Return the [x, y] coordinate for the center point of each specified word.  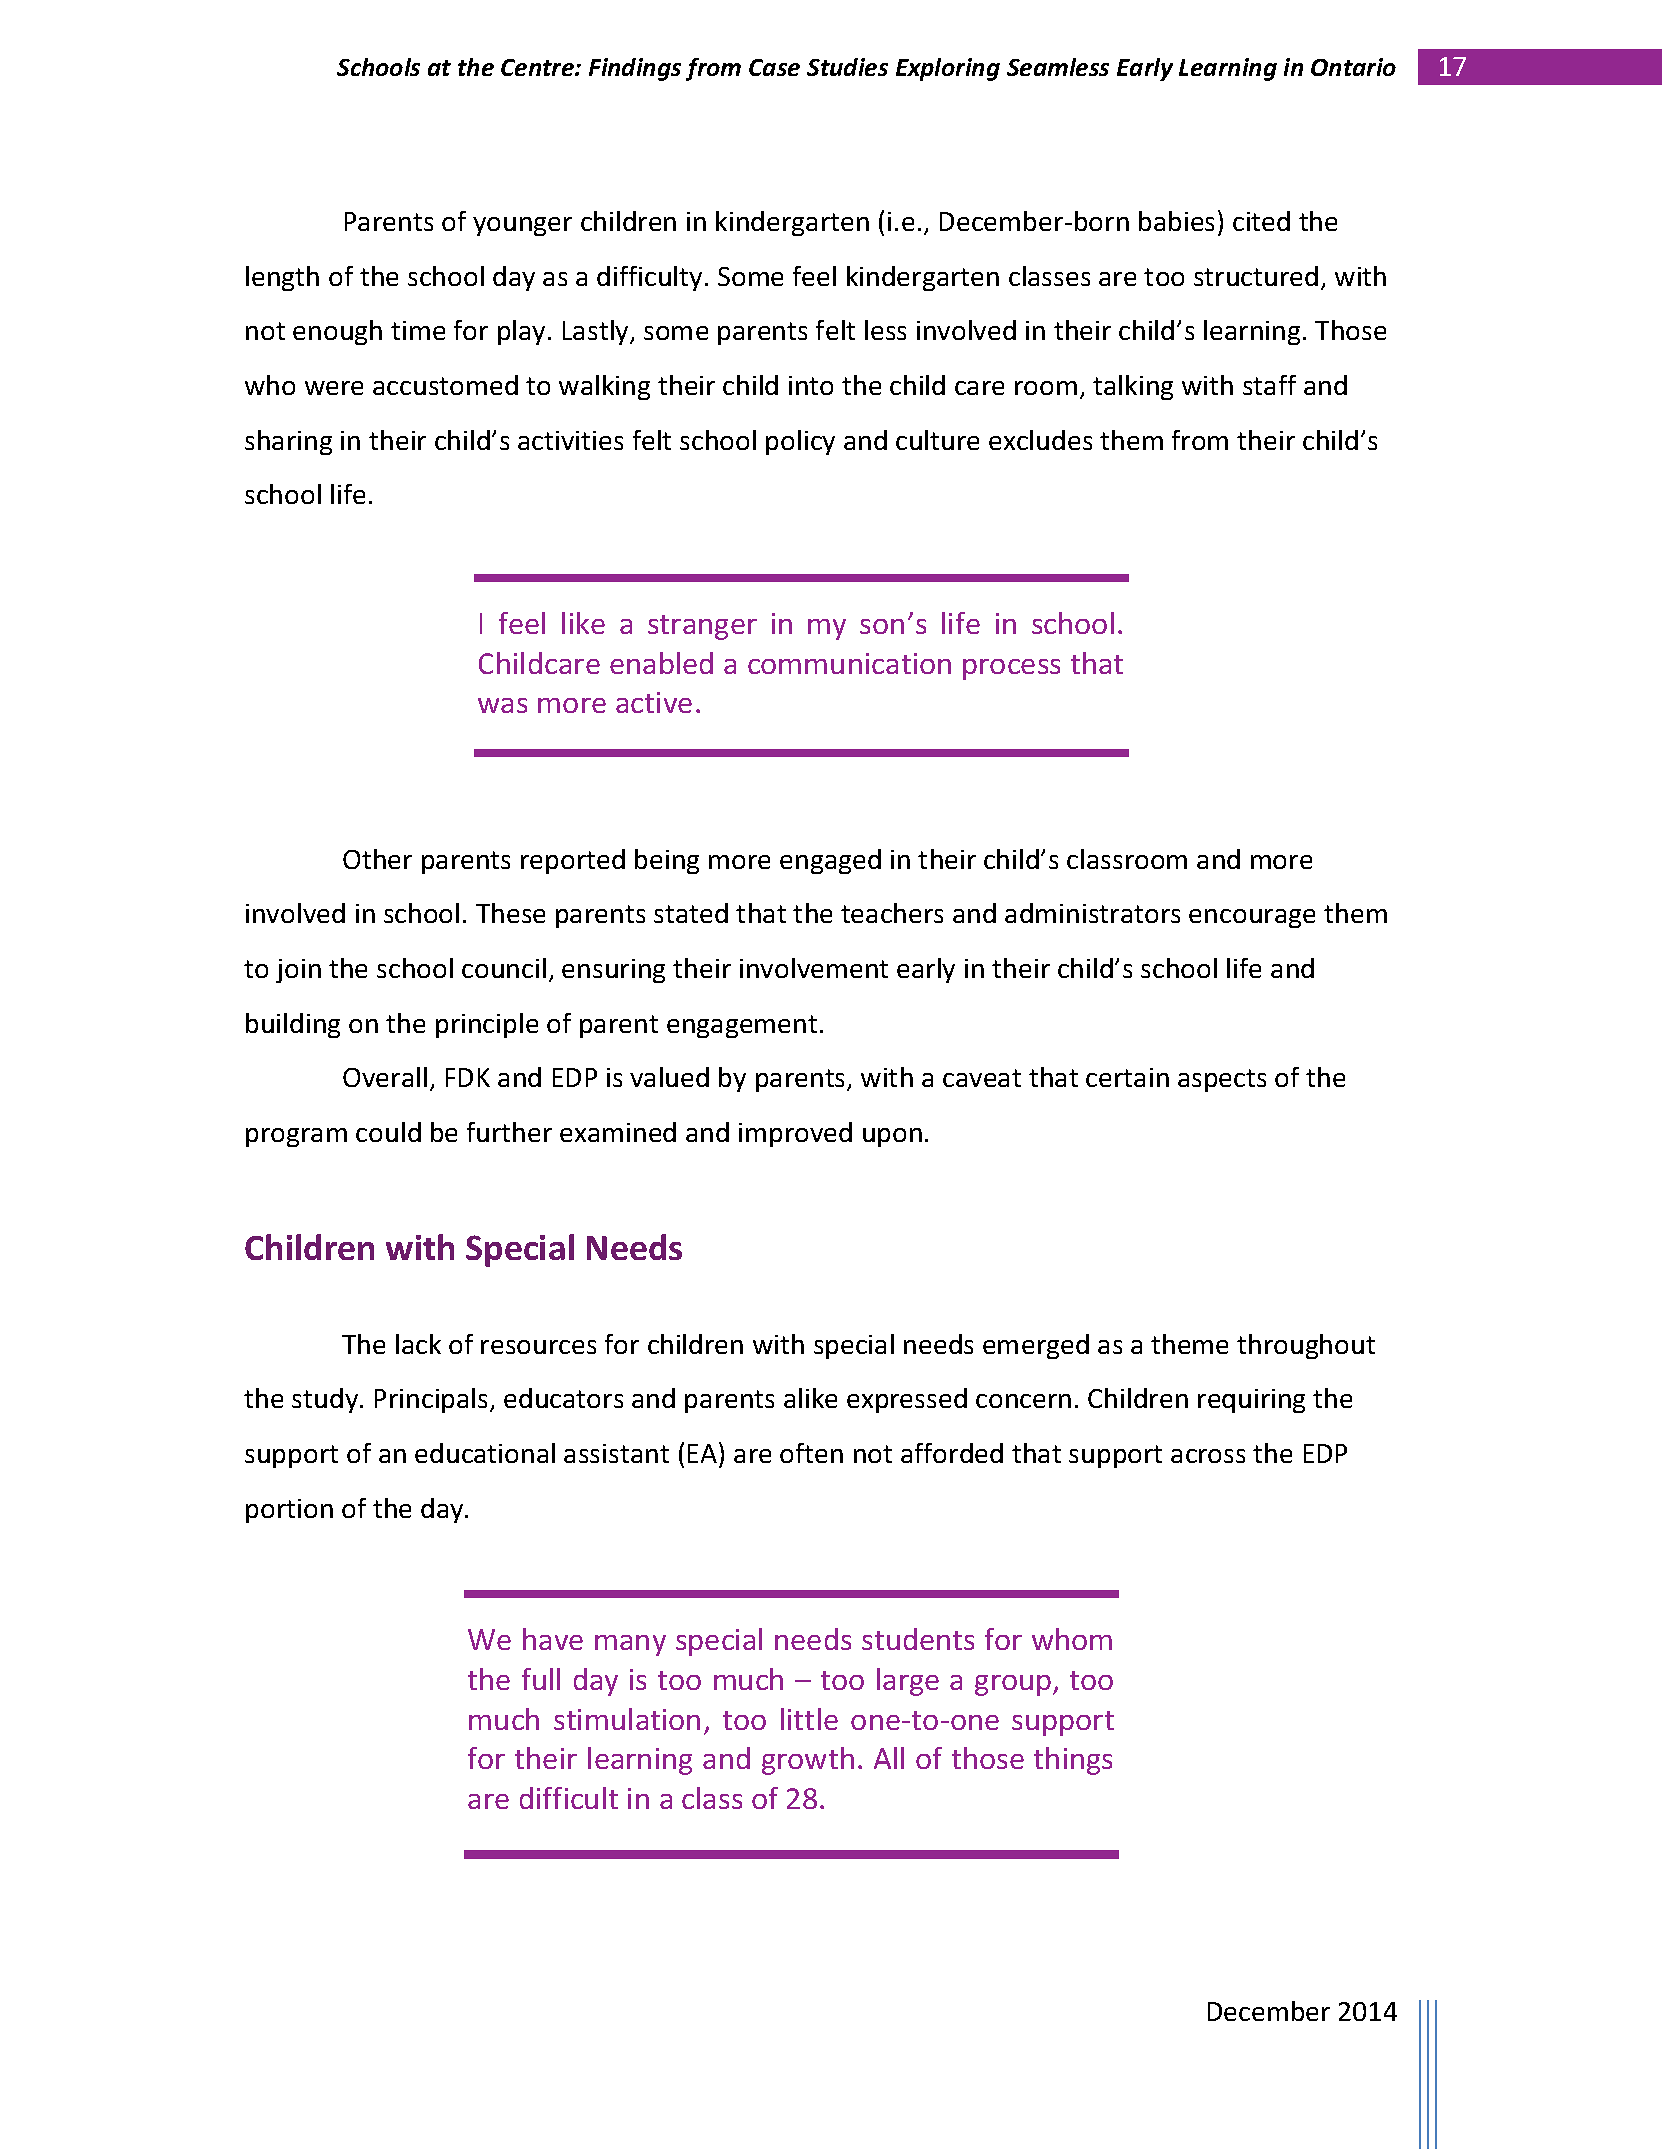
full [541, 1679]
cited [1261, 221]
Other [377, 859]
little [809, 1719]
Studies [847, 67]
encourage [1252, 918]
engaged [830, 861]
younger [522, 226]
